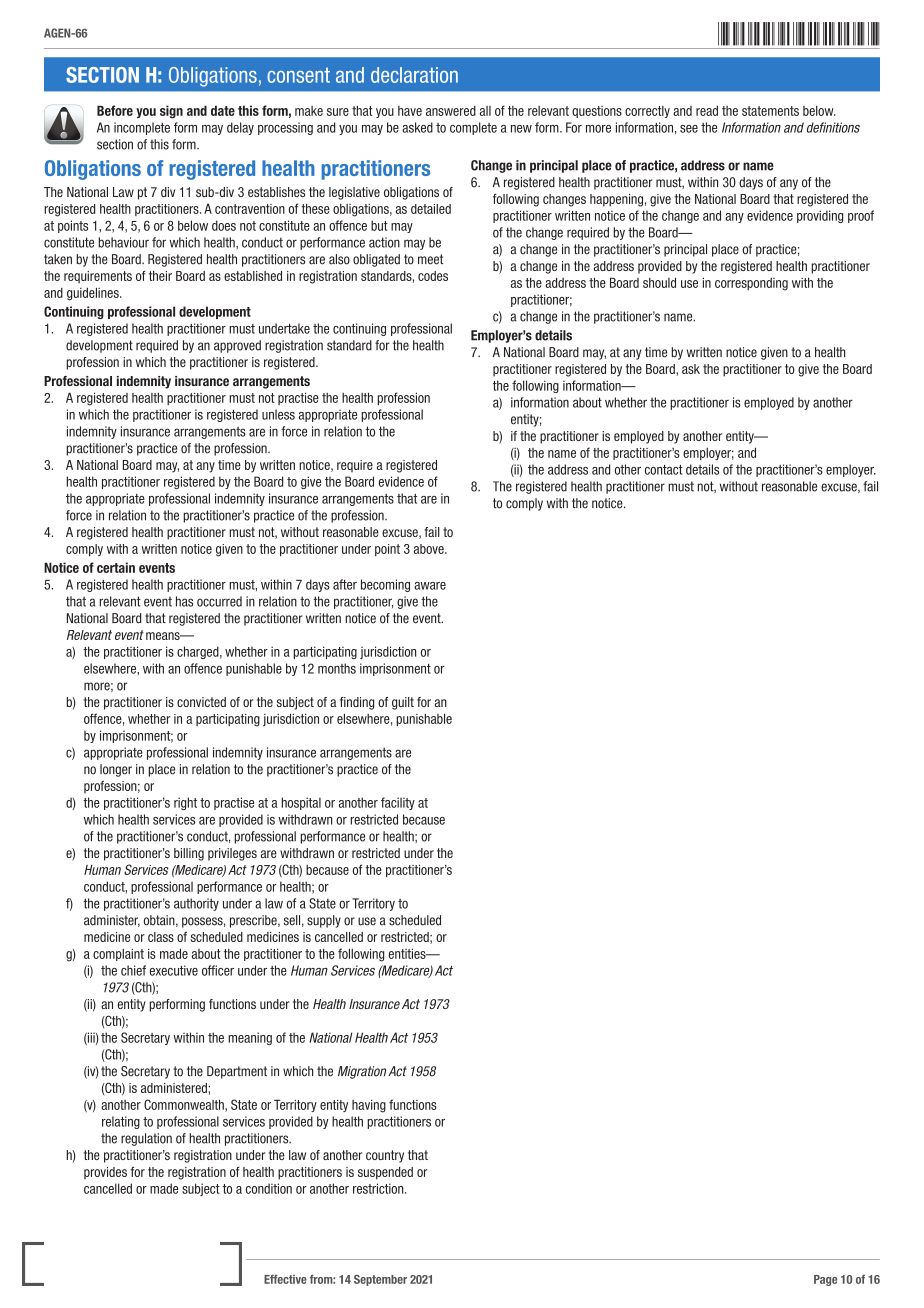  Describe the element at coordinates (451, 111) in the screenshot. I see `answered` at that location.
